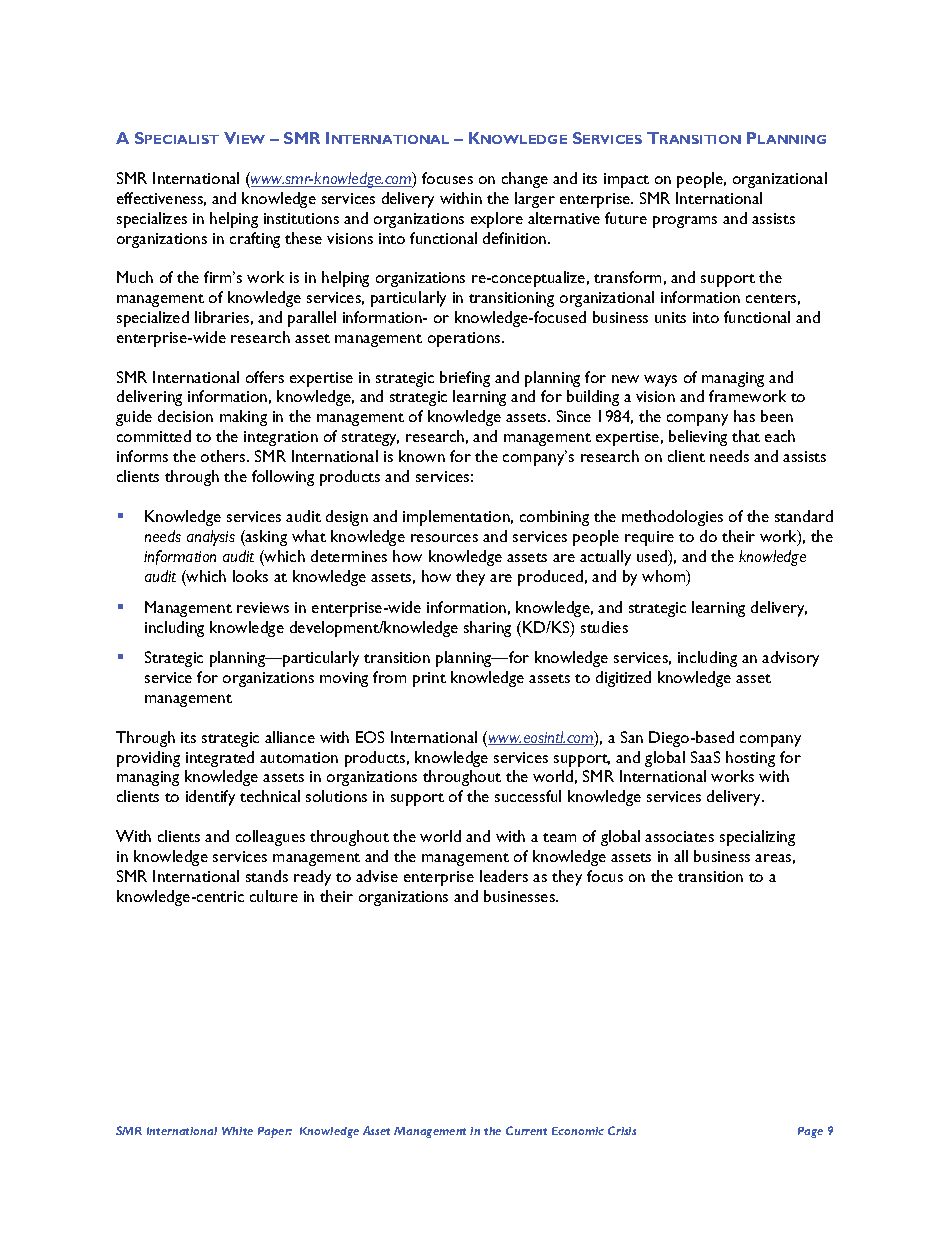 The height and width of the screenshot is (1233, 952). What do you see at coordinates (250, 576) in the screenshot?
I see `looks` at bounding box center [250, 576].
